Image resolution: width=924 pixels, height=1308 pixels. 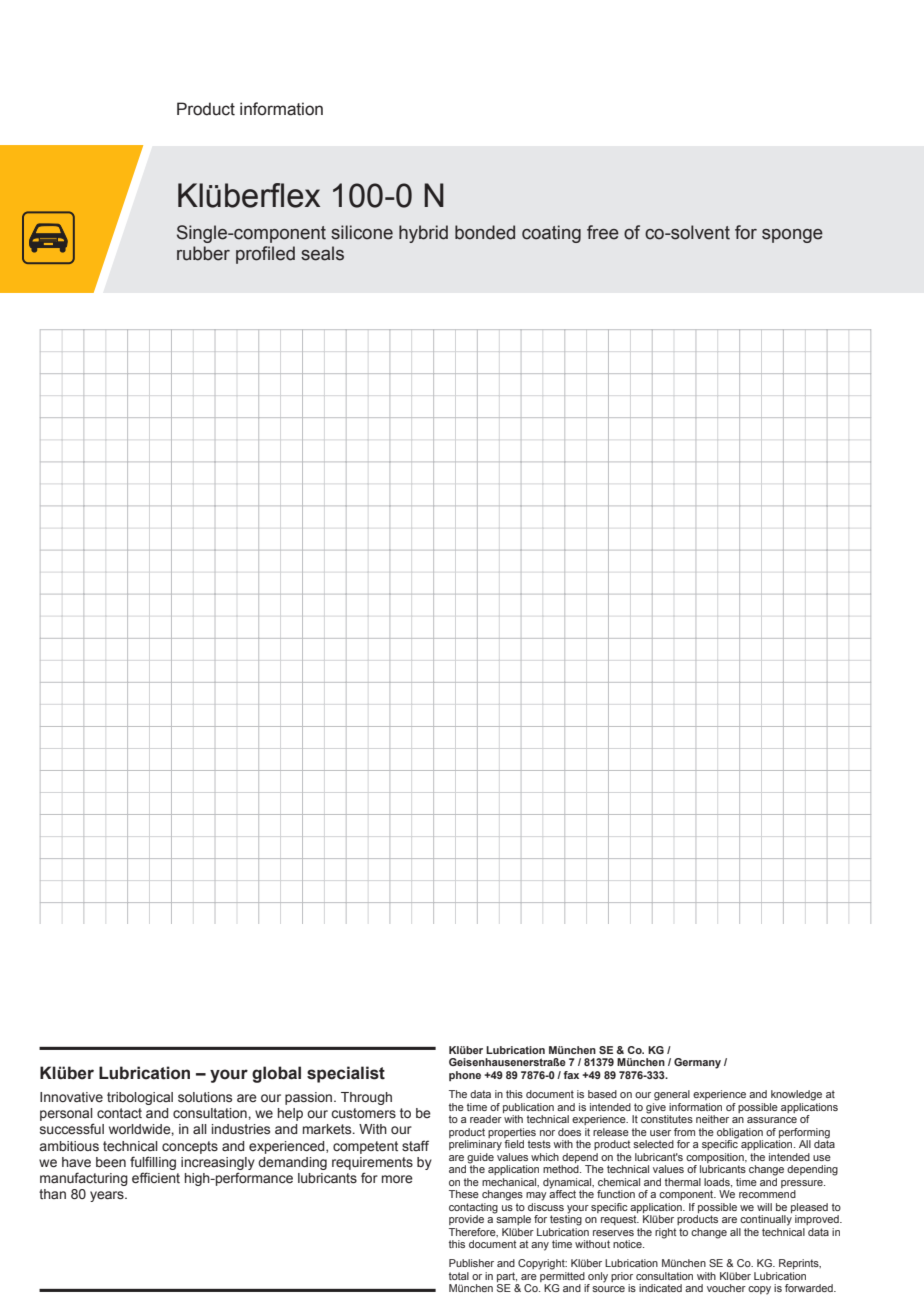 I want to click on phone, so click(x=465, y=1076).
